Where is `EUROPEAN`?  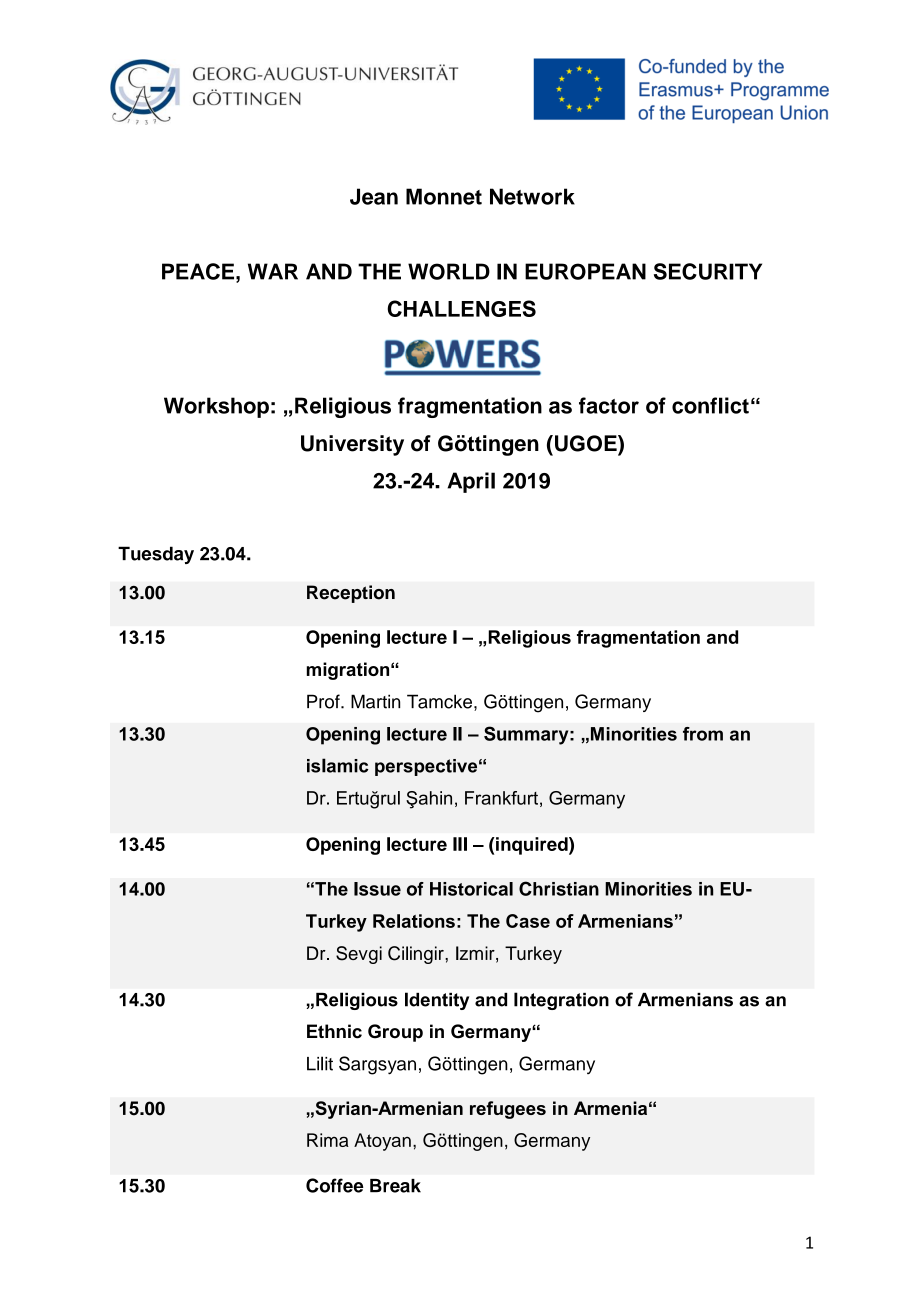
EUROPEAN is located at coordinates (585, 271).
